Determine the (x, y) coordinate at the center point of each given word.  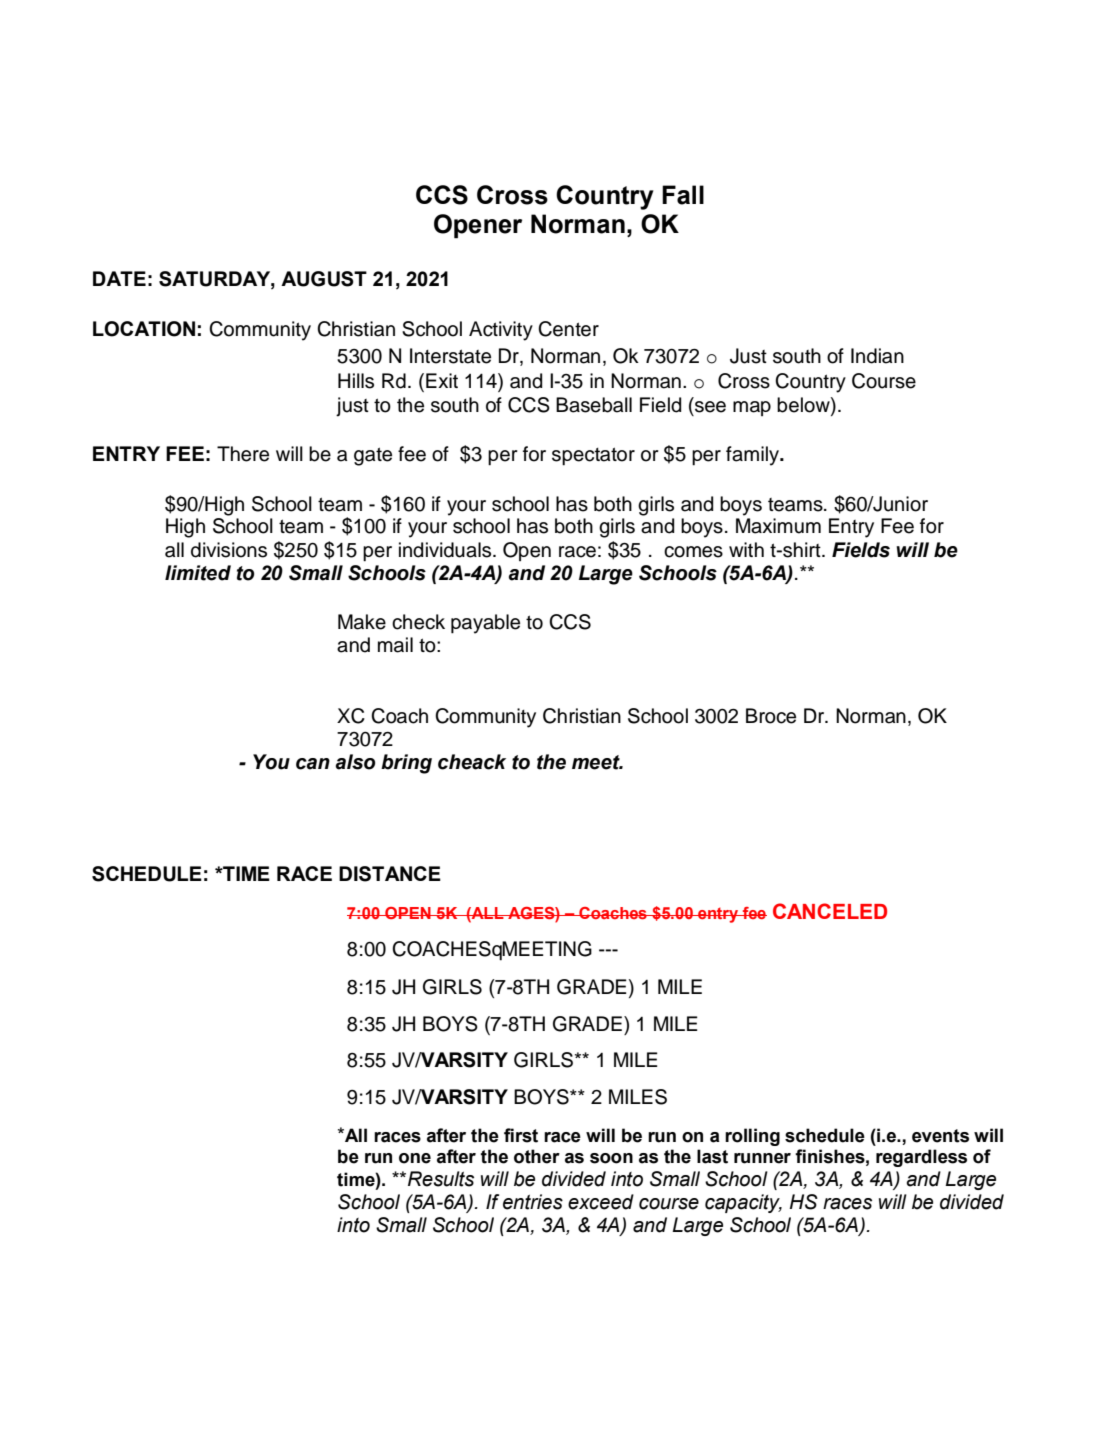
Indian (877, 356)
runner (762, 1158)
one (415, 1158)
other (537, 1156)
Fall (683, 195)
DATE (119, 278)
